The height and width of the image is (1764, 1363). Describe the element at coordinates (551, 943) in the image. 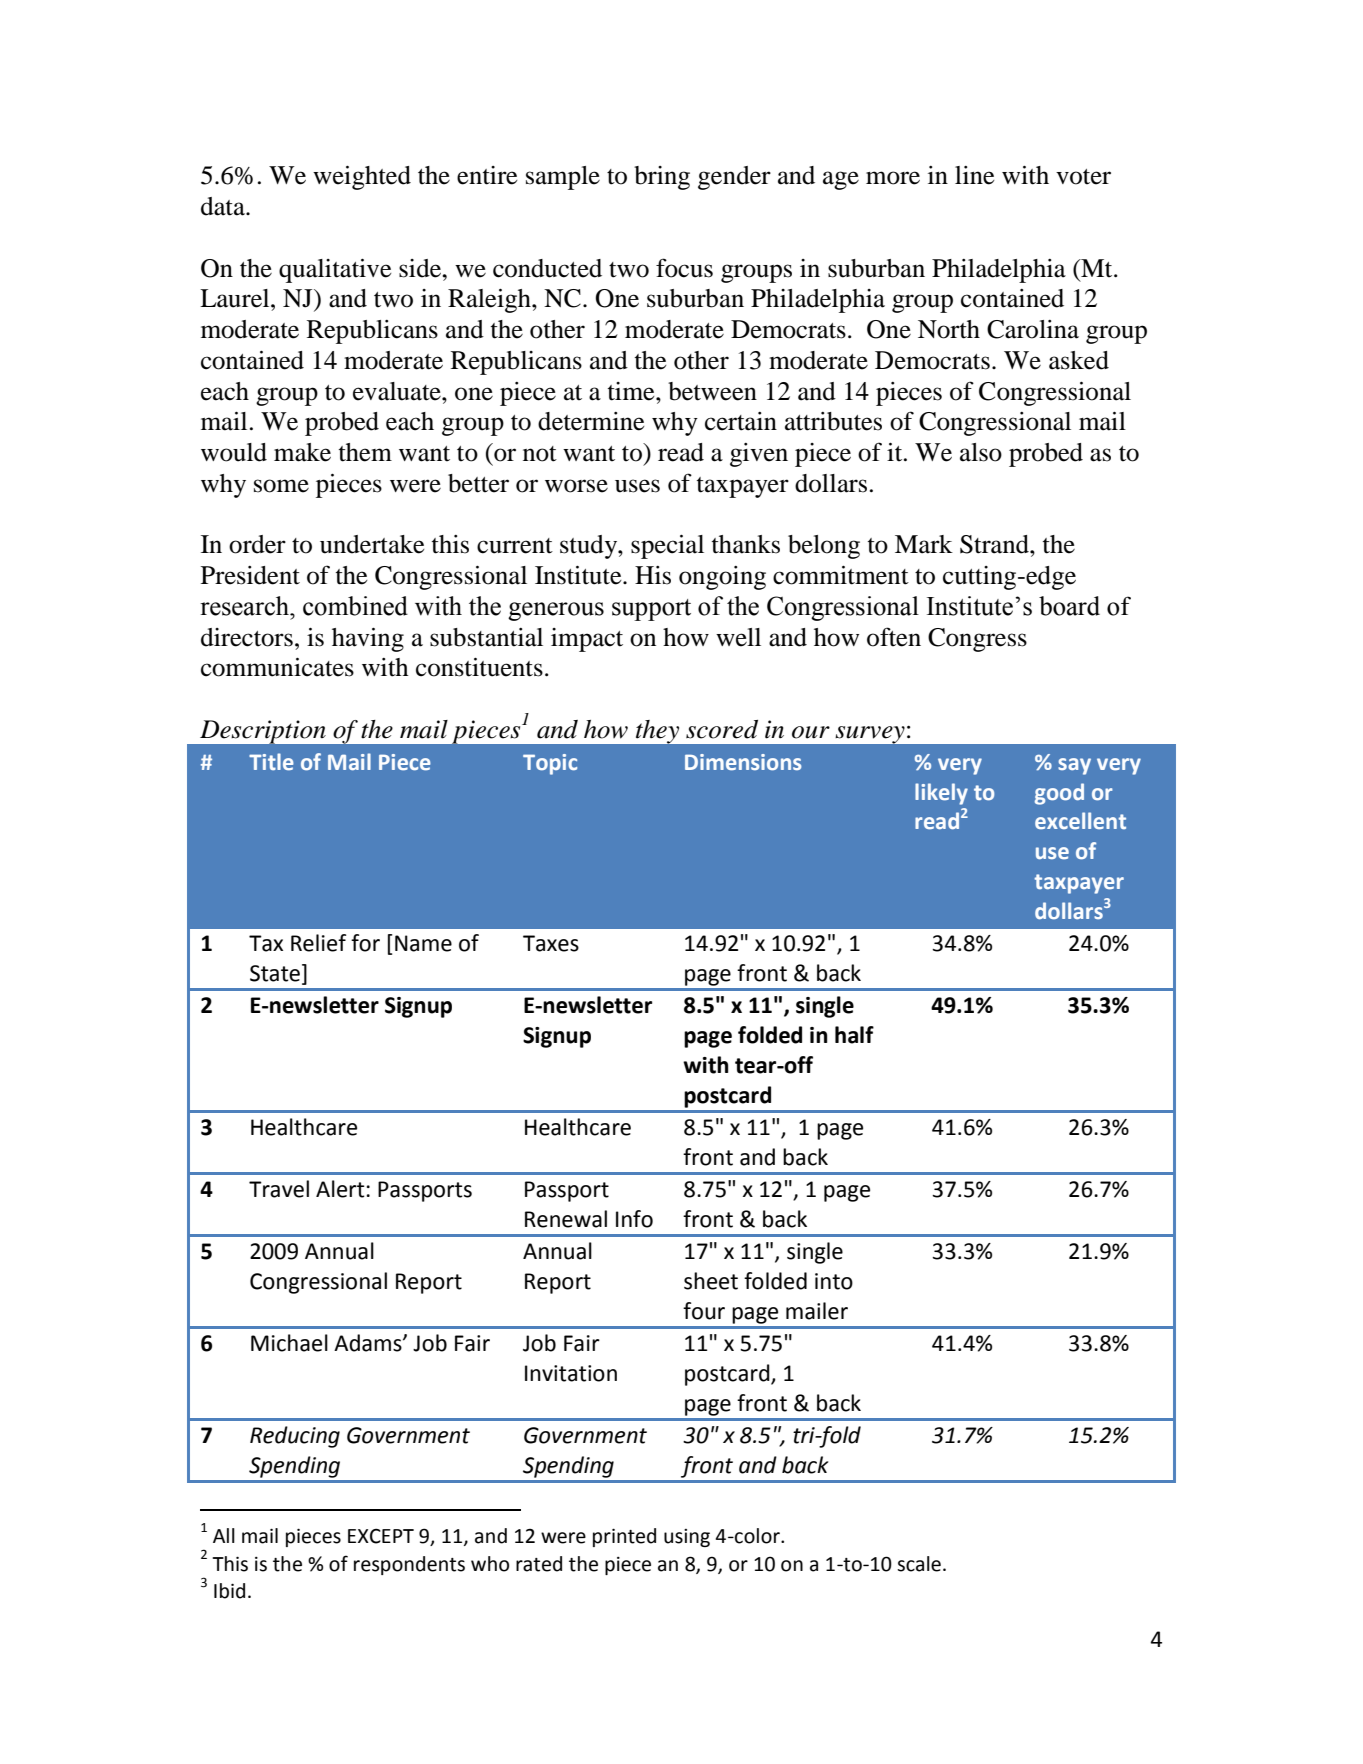

I see `Taxes` at that location.
